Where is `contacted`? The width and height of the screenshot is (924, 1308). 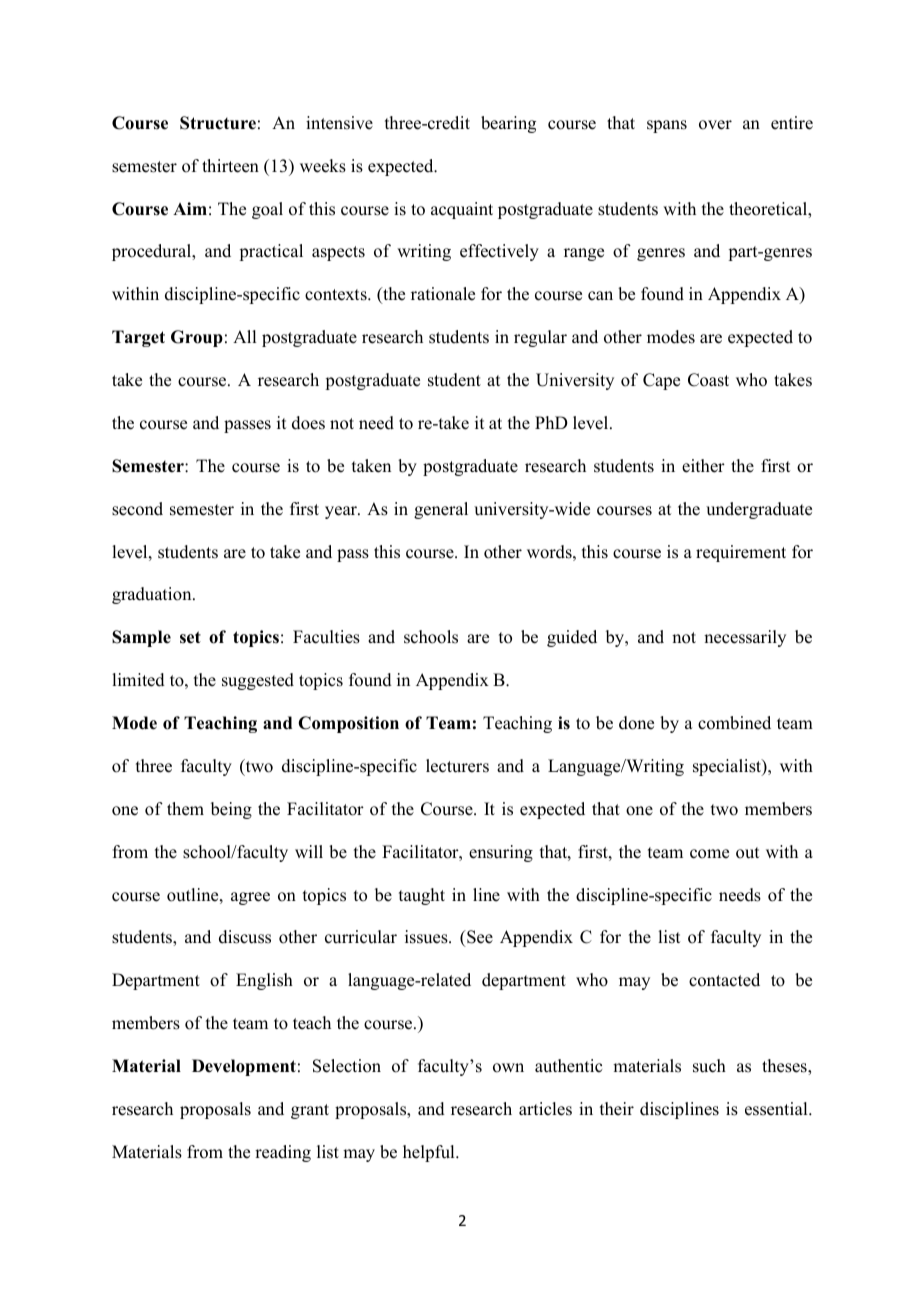
contacted is located at coordinates (724, 980).
